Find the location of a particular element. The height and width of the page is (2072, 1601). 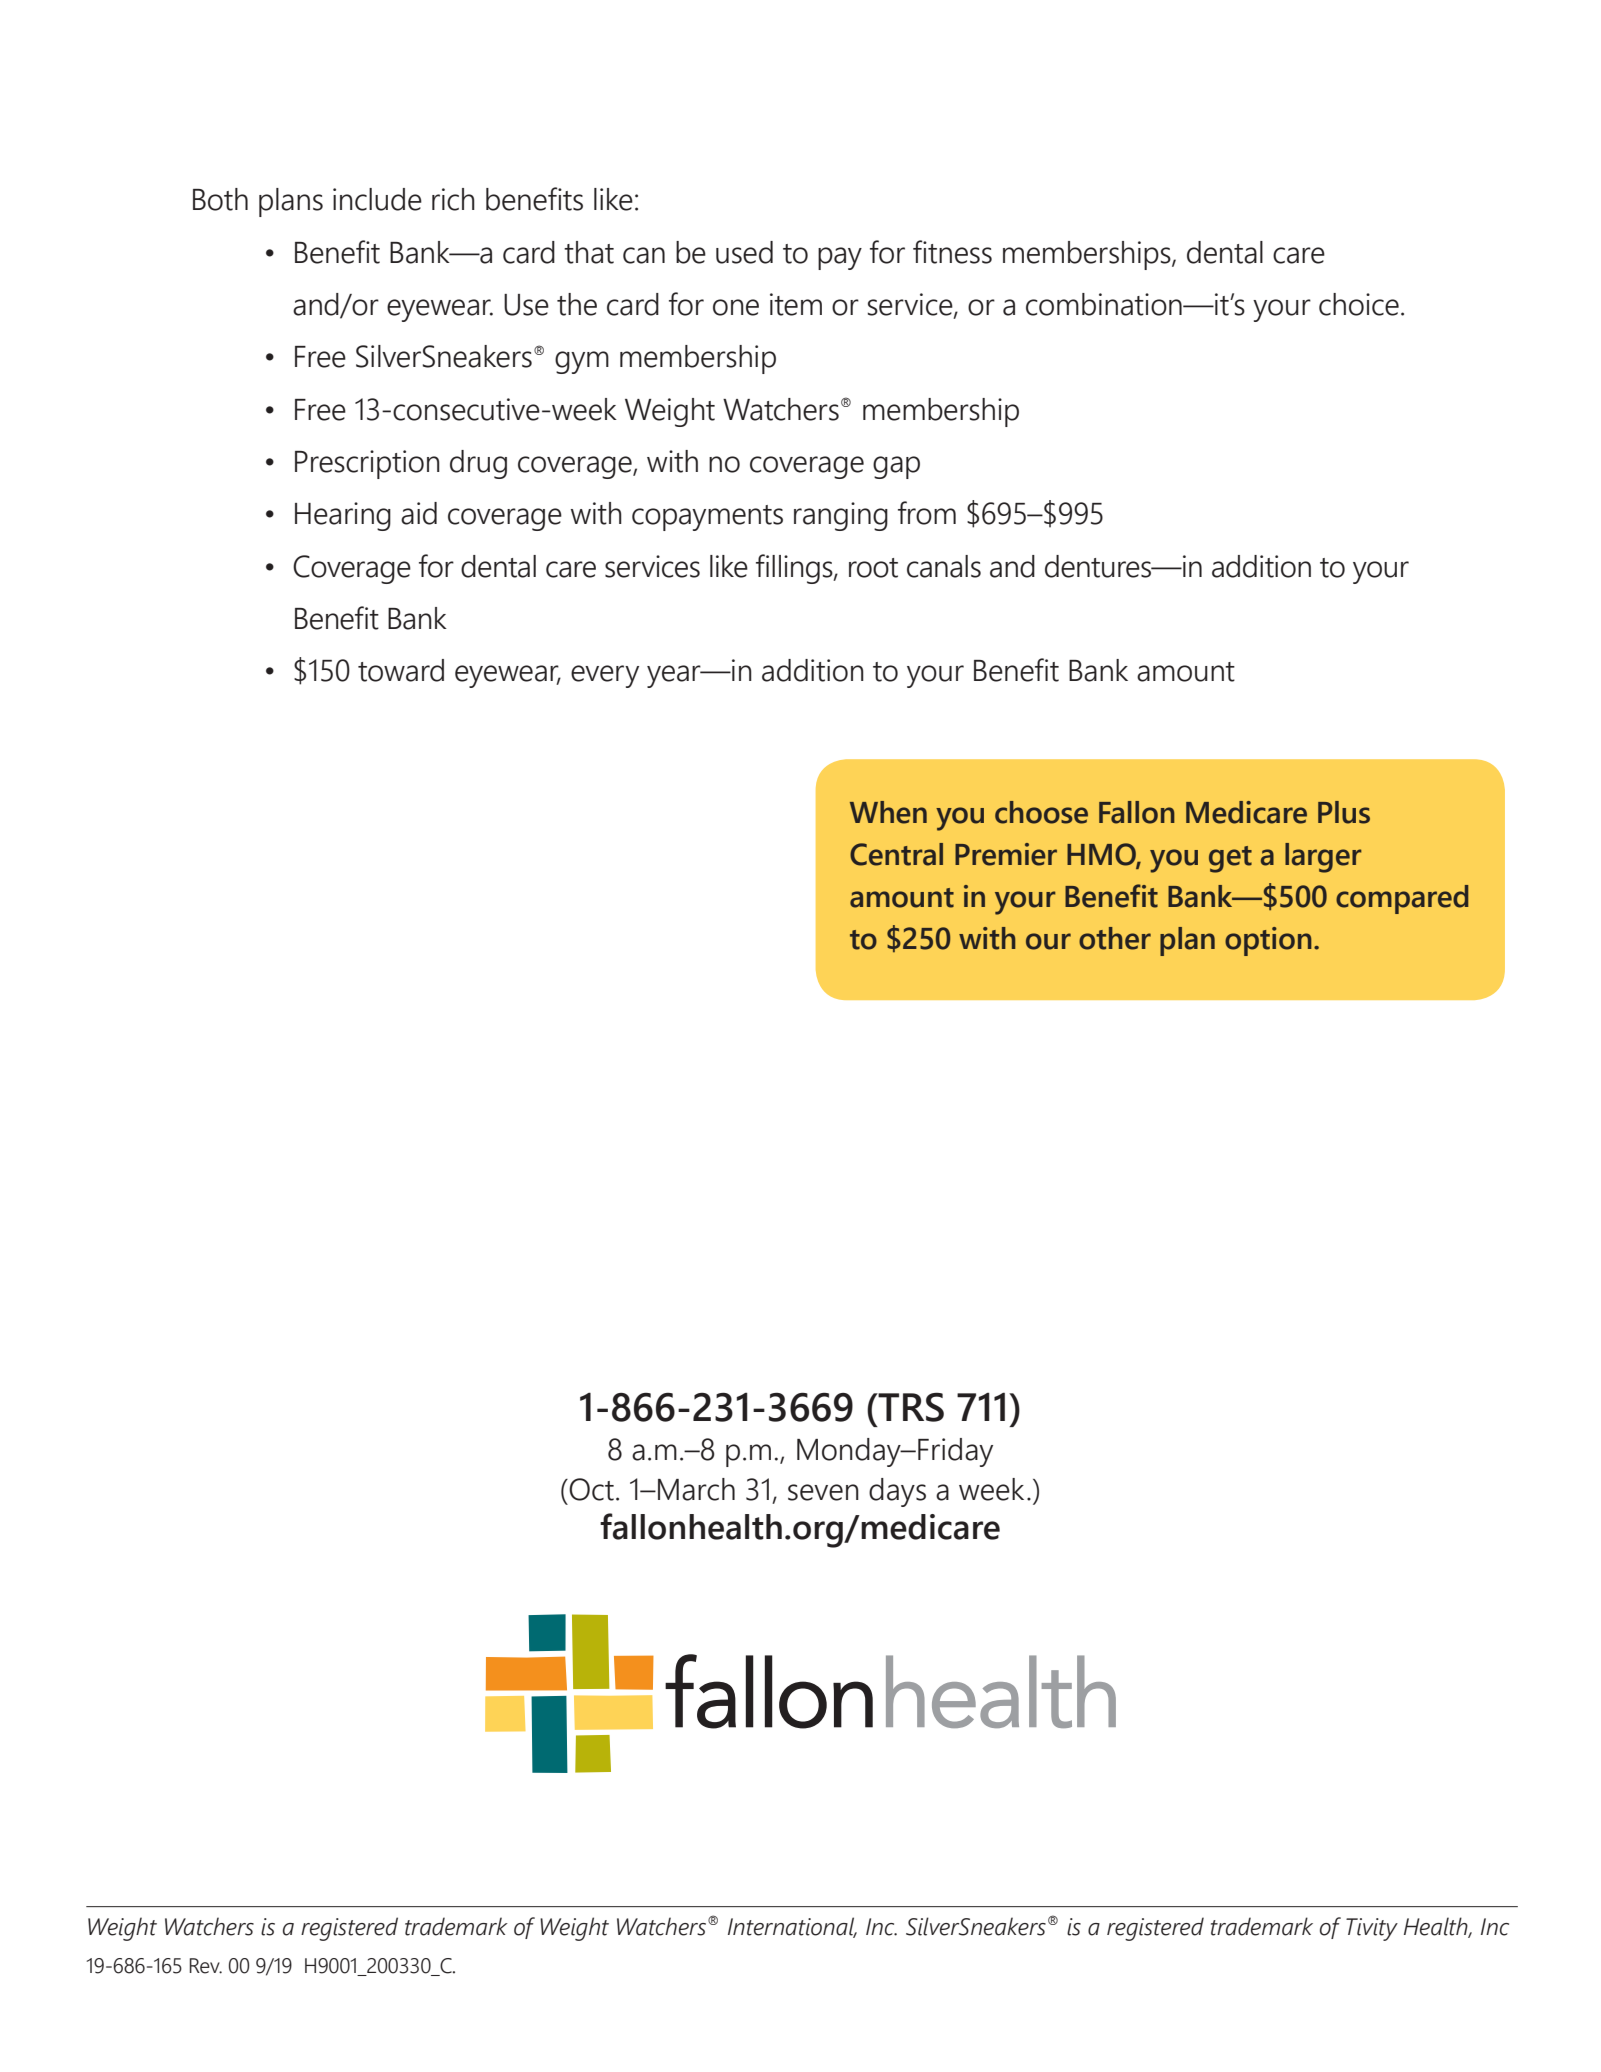

Rev is located at coordinates (206, 1966).
